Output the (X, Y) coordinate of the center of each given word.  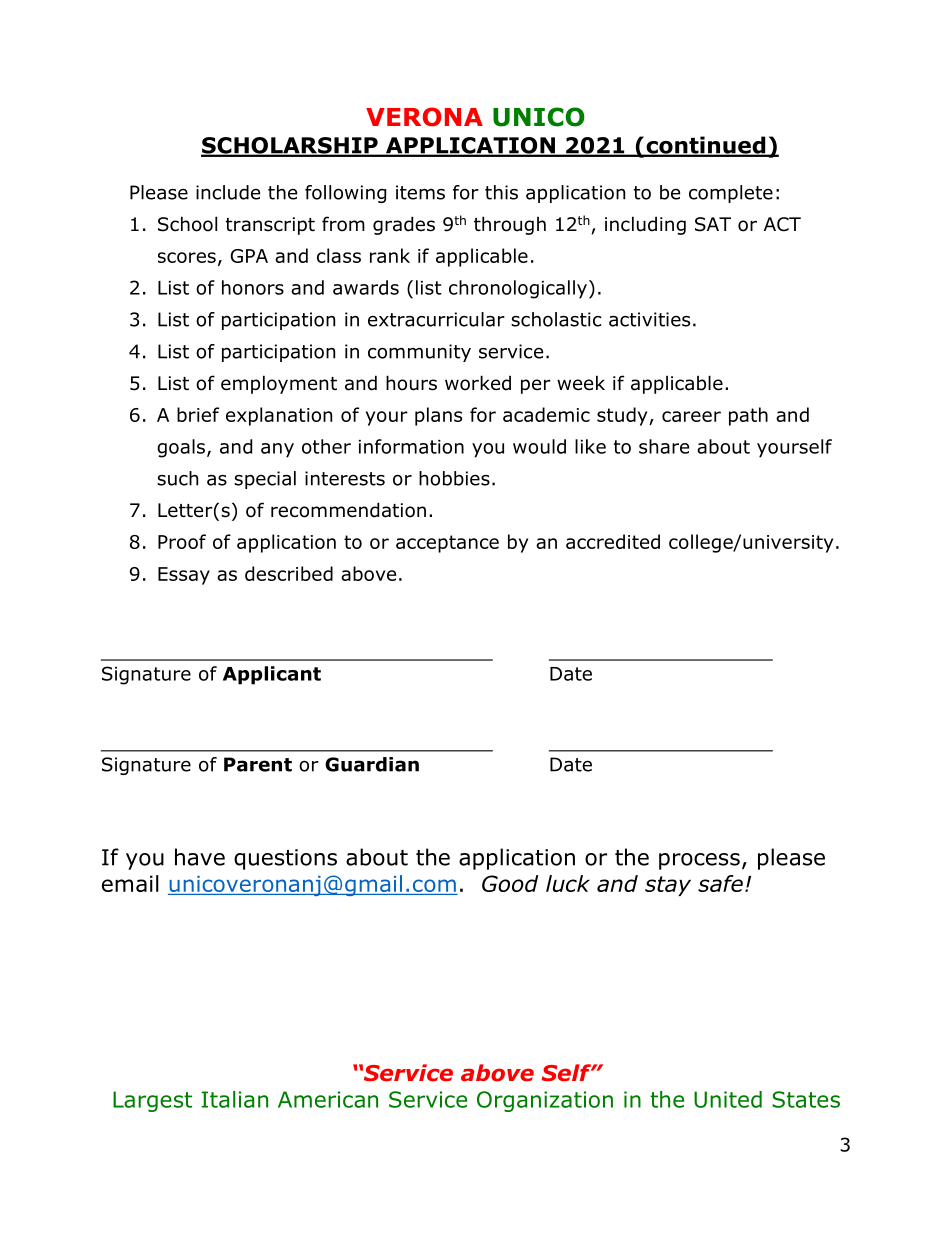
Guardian (372, 764)
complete (731, 194)
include (228, 192)
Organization (545, 1101)
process (699, 861)
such (177, 478)
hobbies (454, 478)
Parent (258, 764)
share (664, 446)
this (501, 192)
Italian (234, 1099)
